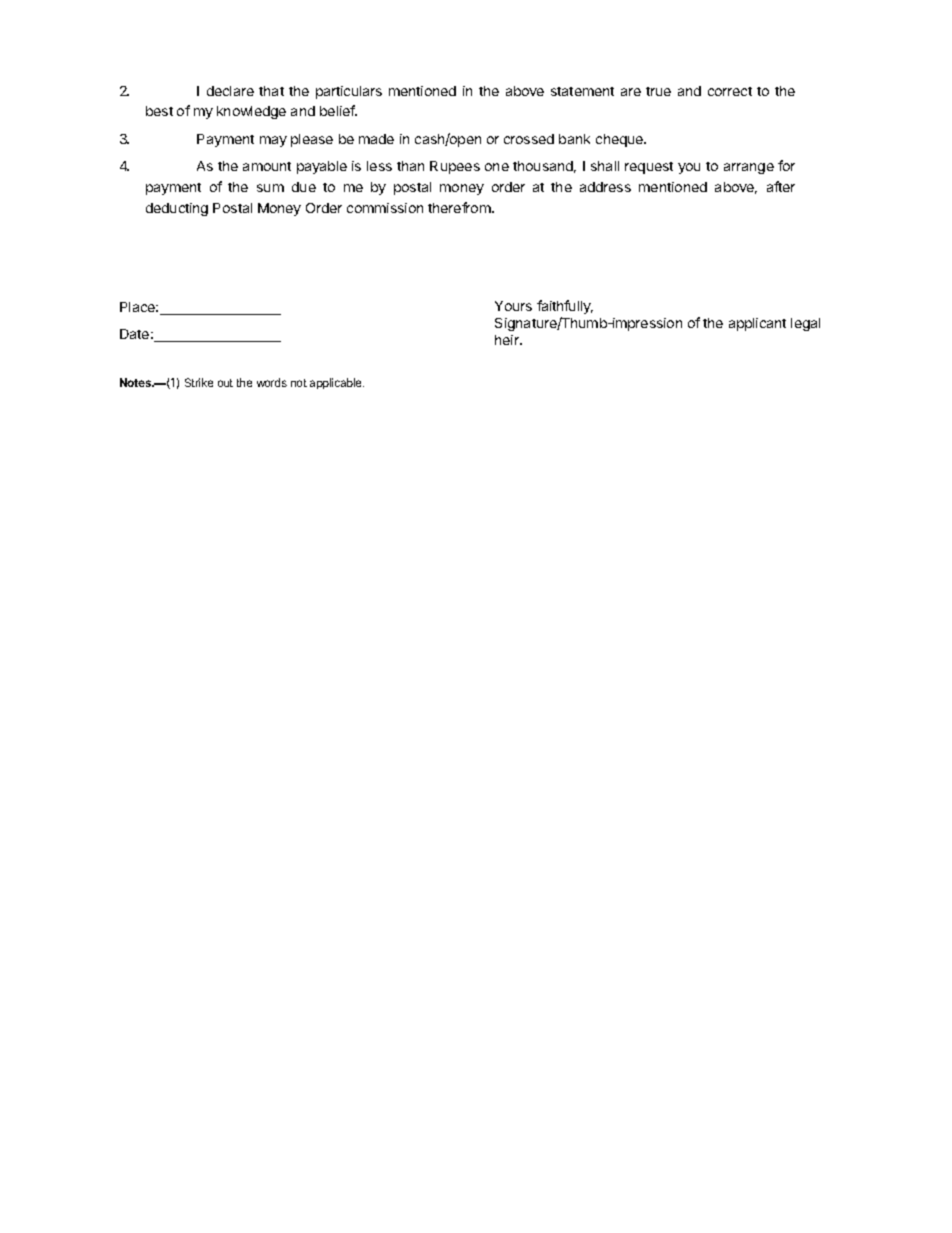  What do you see at coordinates (230, 91) in the page?
I see `declare` at bounding box center [230, 91].
